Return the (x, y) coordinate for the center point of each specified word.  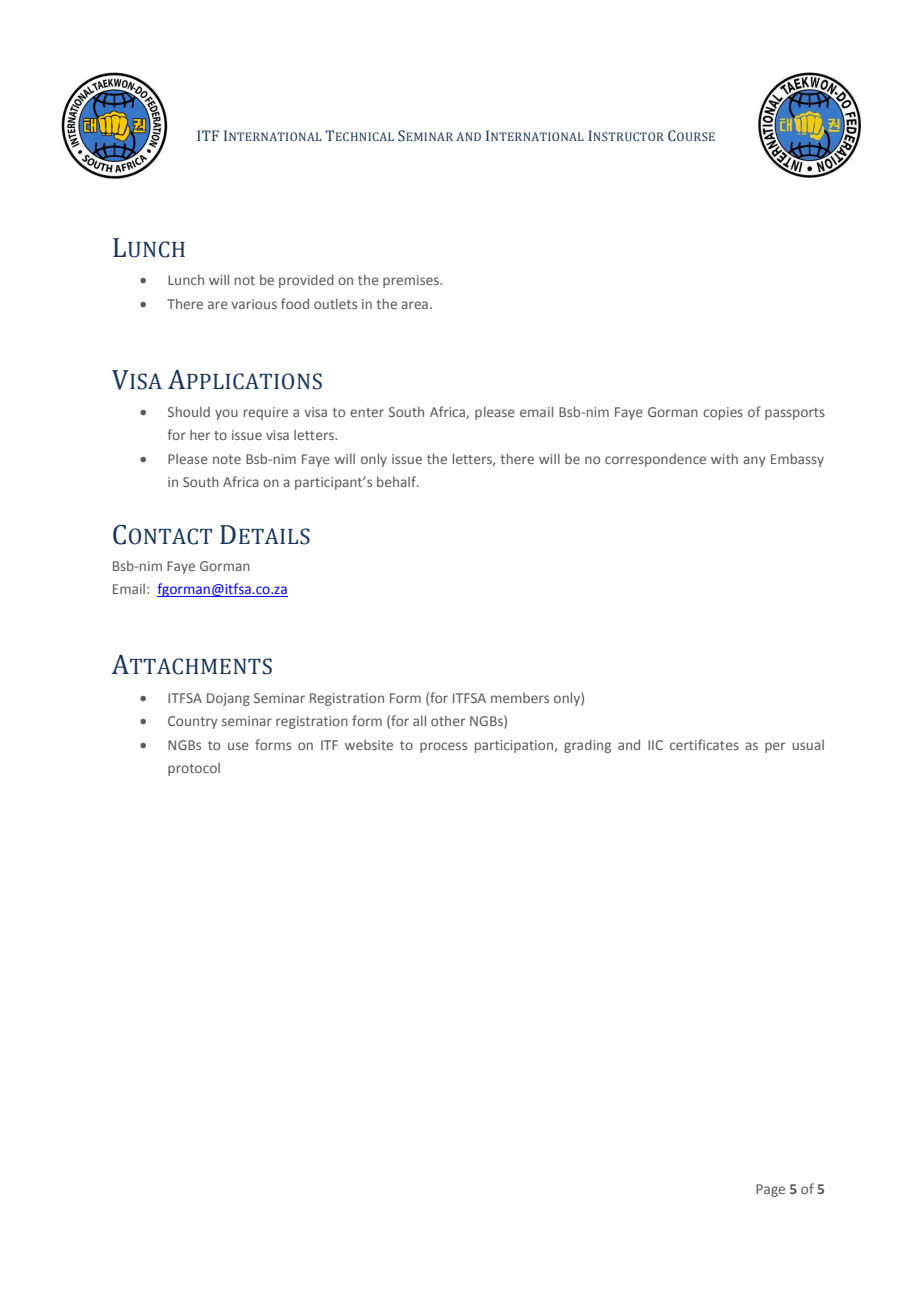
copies (723, 413)
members (520, 698)
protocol (194, 769)
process (443, 747)
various (254, 304)
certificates (704, 744)
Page (770, 1190)
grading (587, 746)
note (227, 459)
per (775, 747)
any (754, 461)
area (414, 305)
